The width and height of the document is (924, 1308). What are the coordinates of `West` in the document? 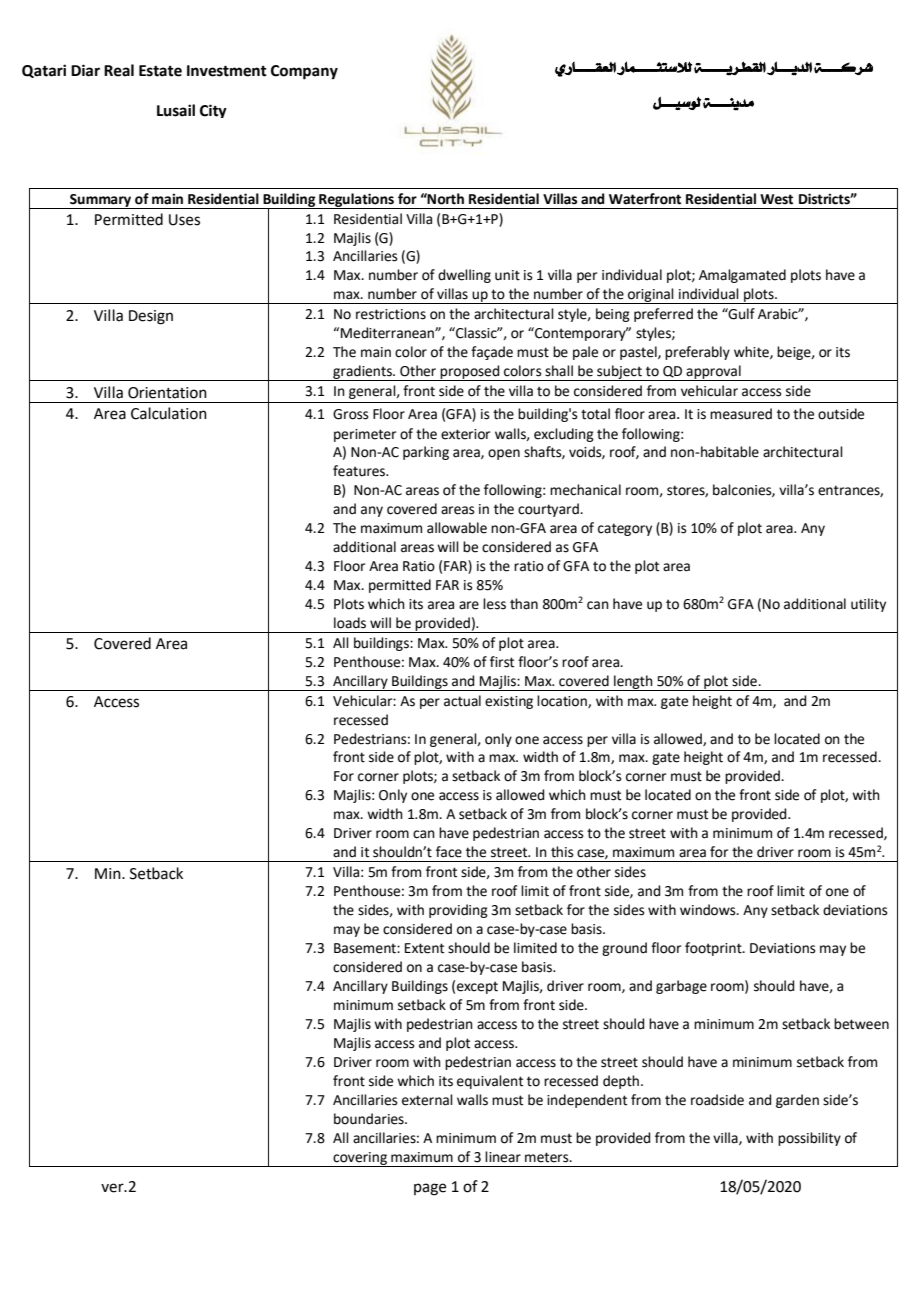 It's located at (776, 199).
